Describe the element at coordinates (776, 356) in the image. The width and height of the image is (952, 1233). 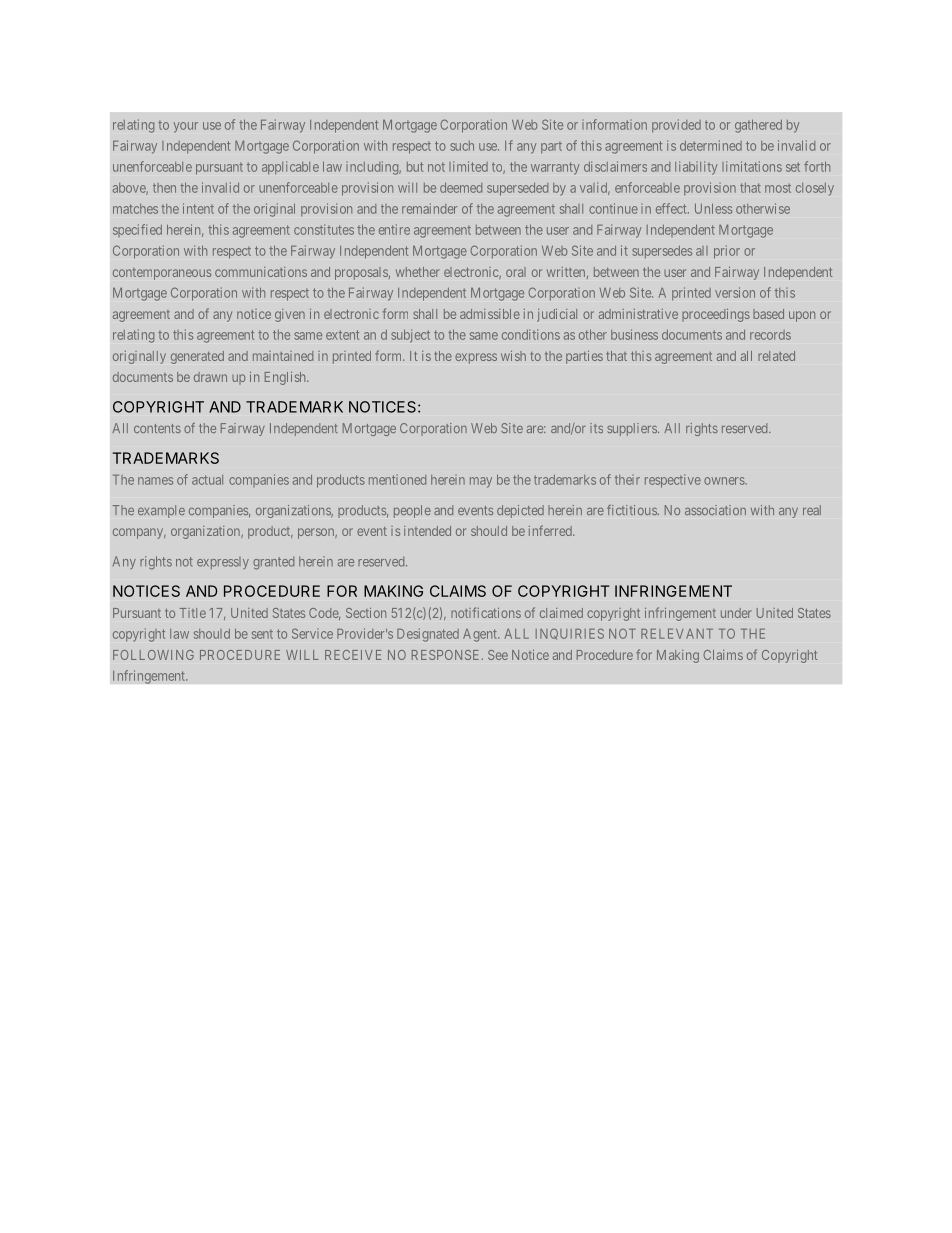
I see `related` at that location.
